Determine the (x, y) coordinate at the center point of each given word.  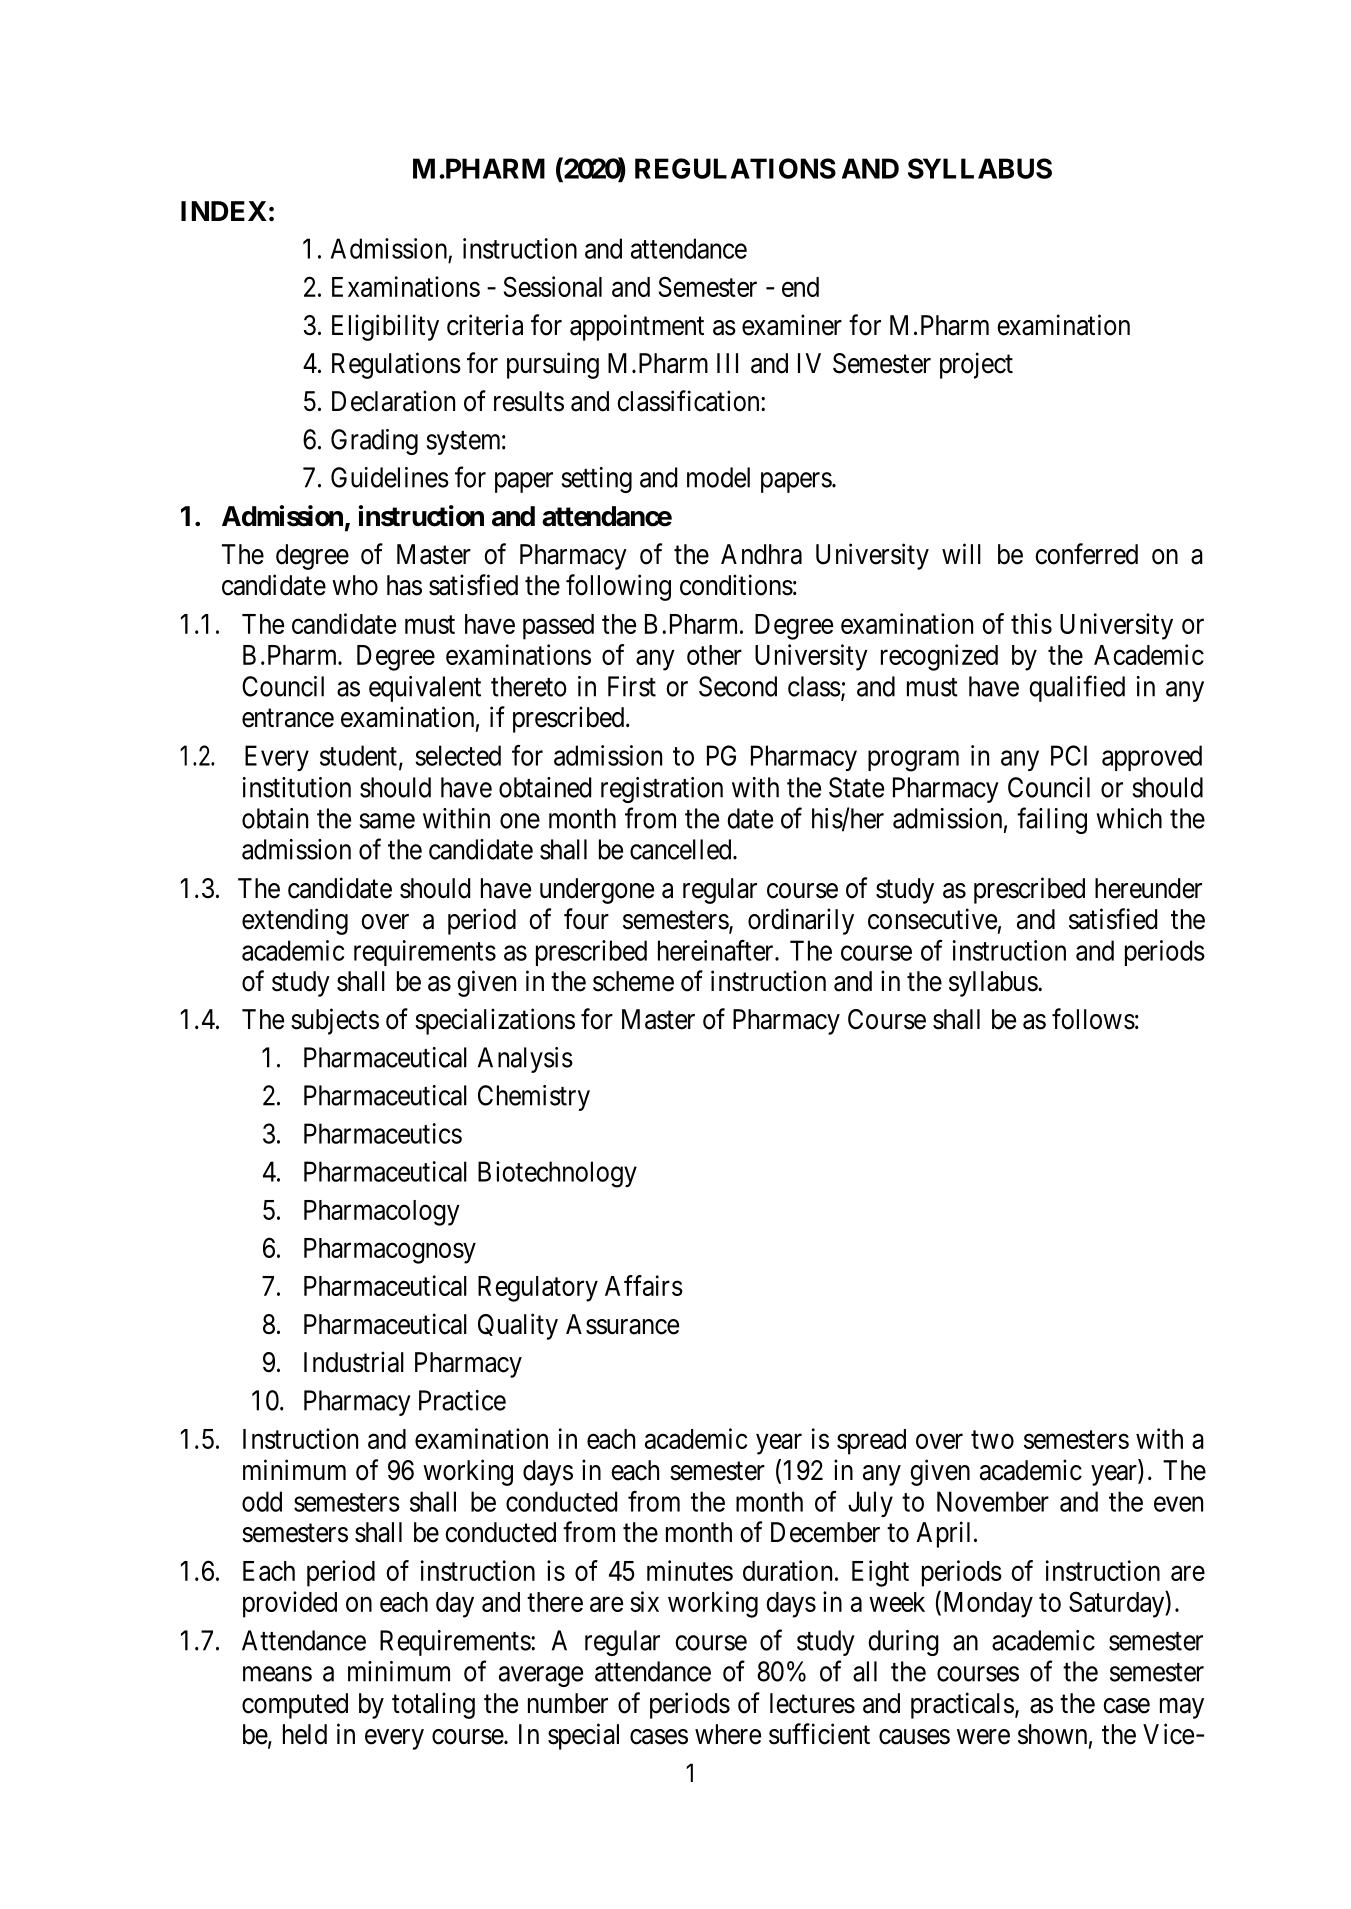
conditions (736, 585)
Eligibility (385, 327)
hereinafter (717, 950)
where (728, 1734)
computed (295, 1706)
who (355, 585)
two (992, 1440)
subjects (335, 1021)
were (983, 1737)
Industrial (354, 1362)
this (1031, 623)
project (976, 365)
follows (1093, 1019)
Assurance (622, 1324)
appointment (637, 327)
